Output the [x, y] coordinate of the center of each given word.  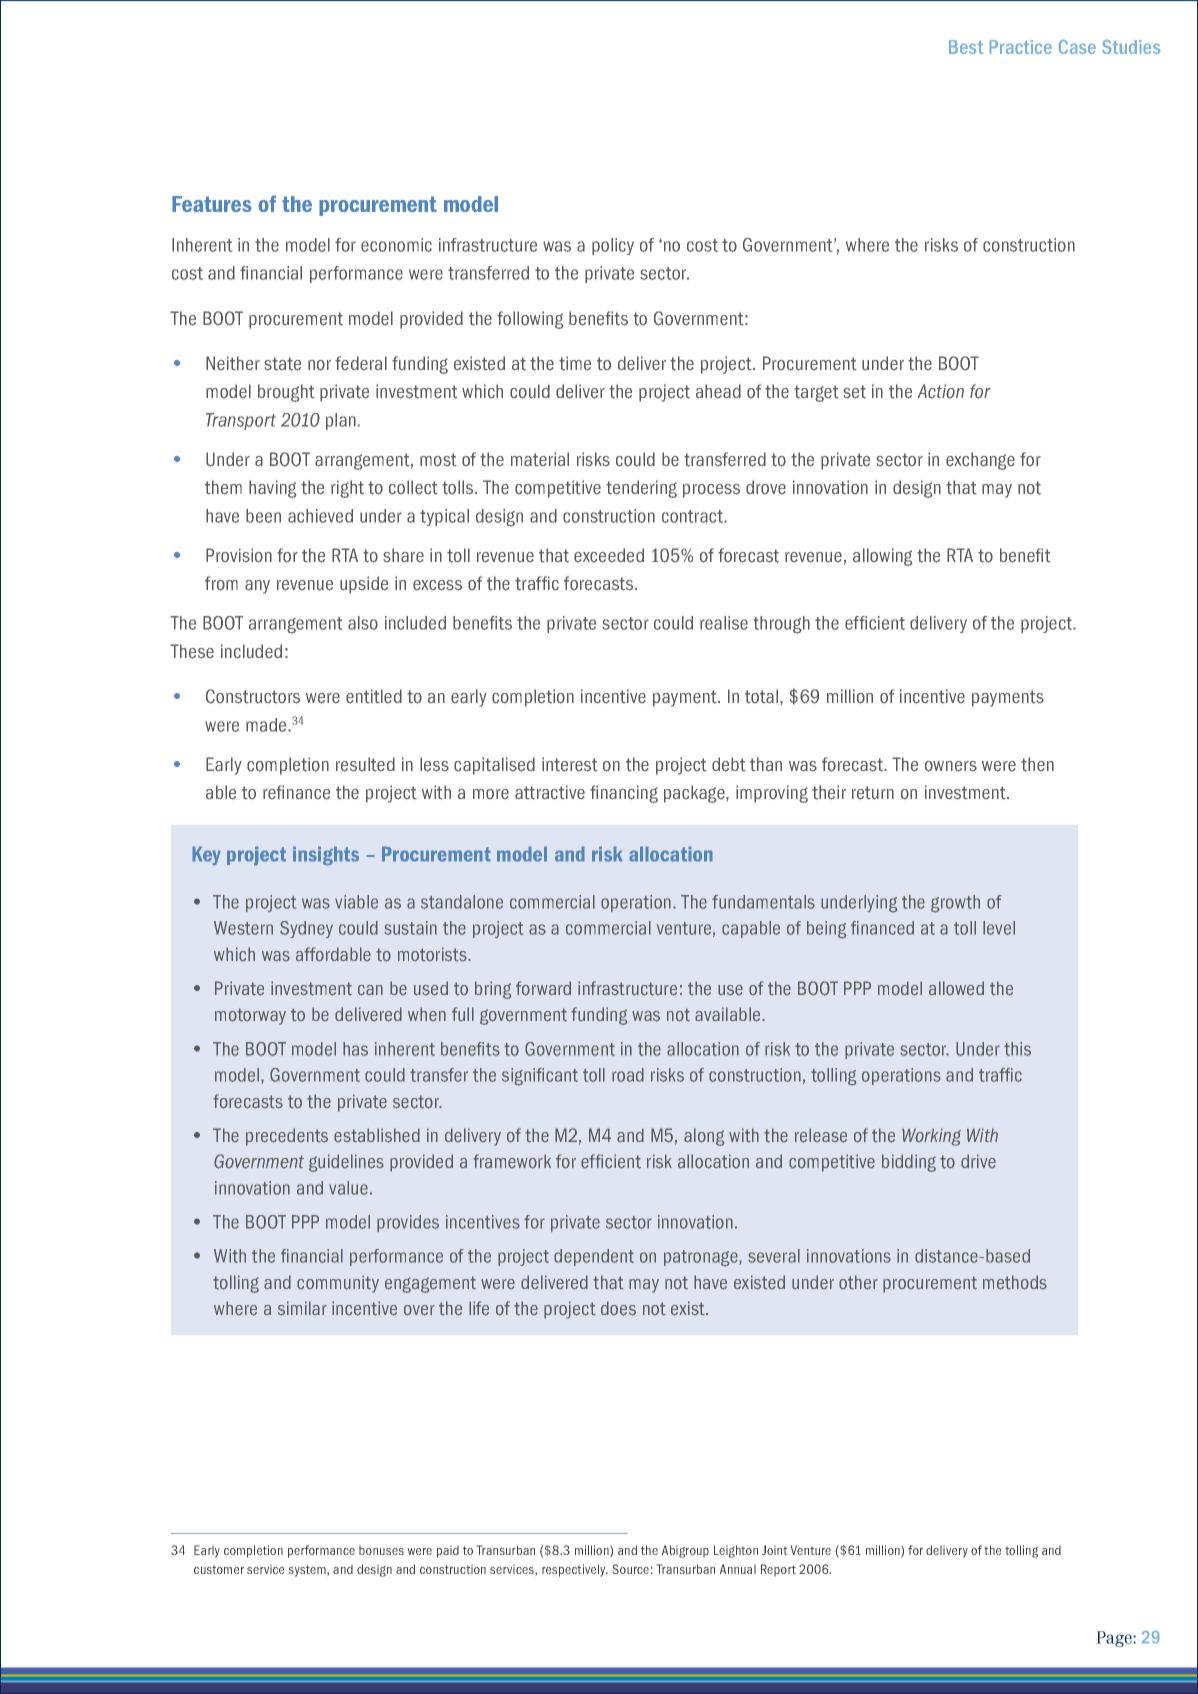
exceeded [609, 555]
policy [613, 246]
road [628, 1075]
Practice [1021, 47]
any [257, 587]
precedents [287, 1137]
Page [1115, 1639]
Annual [738, 1569]
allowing [882, 557]
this [1017, 1049]
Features [212, 204]
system [308, 1571]
